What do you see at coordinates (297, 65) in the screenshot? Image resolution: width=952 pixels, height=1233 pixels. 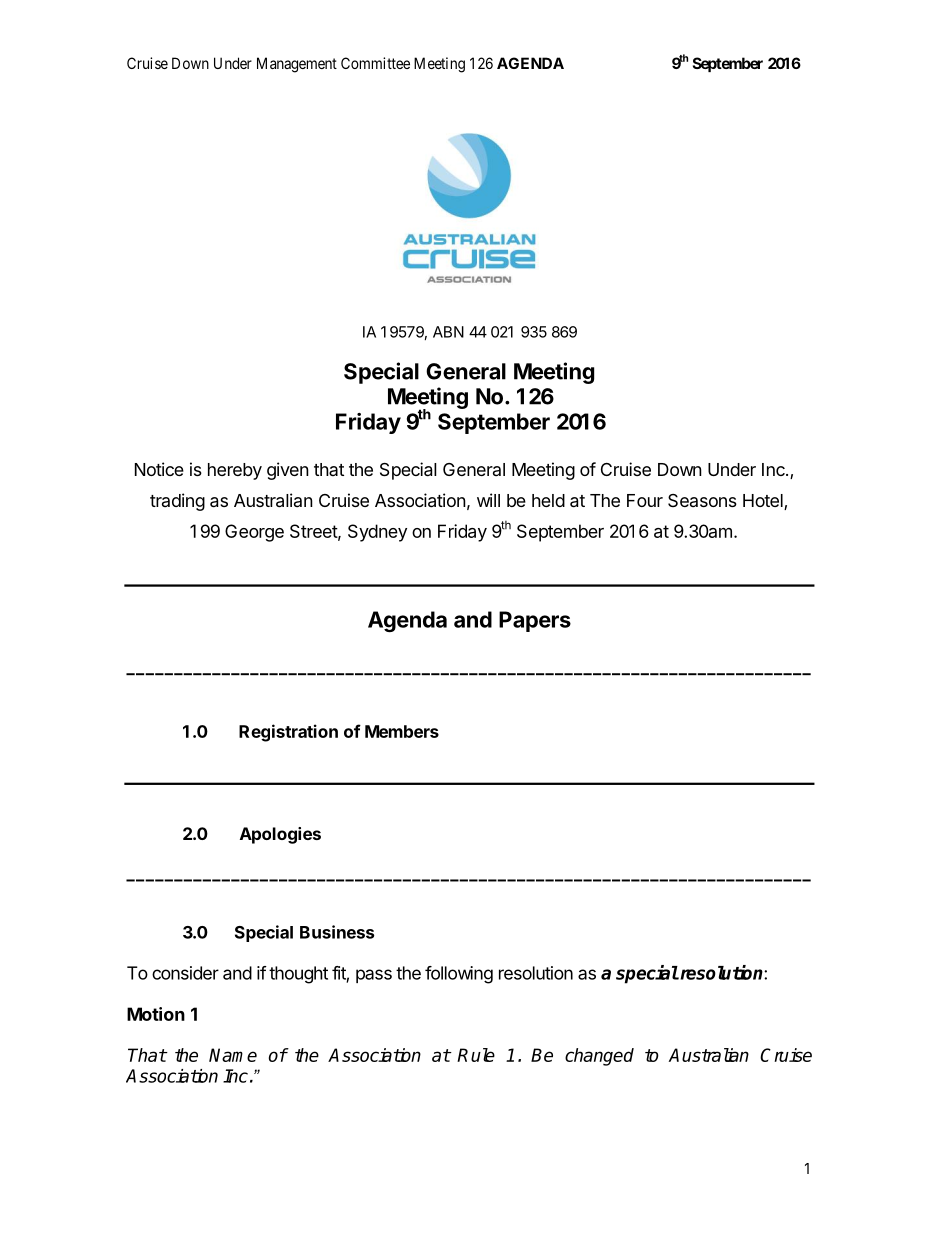 I see `Management` at bounding box center [297, 65].
